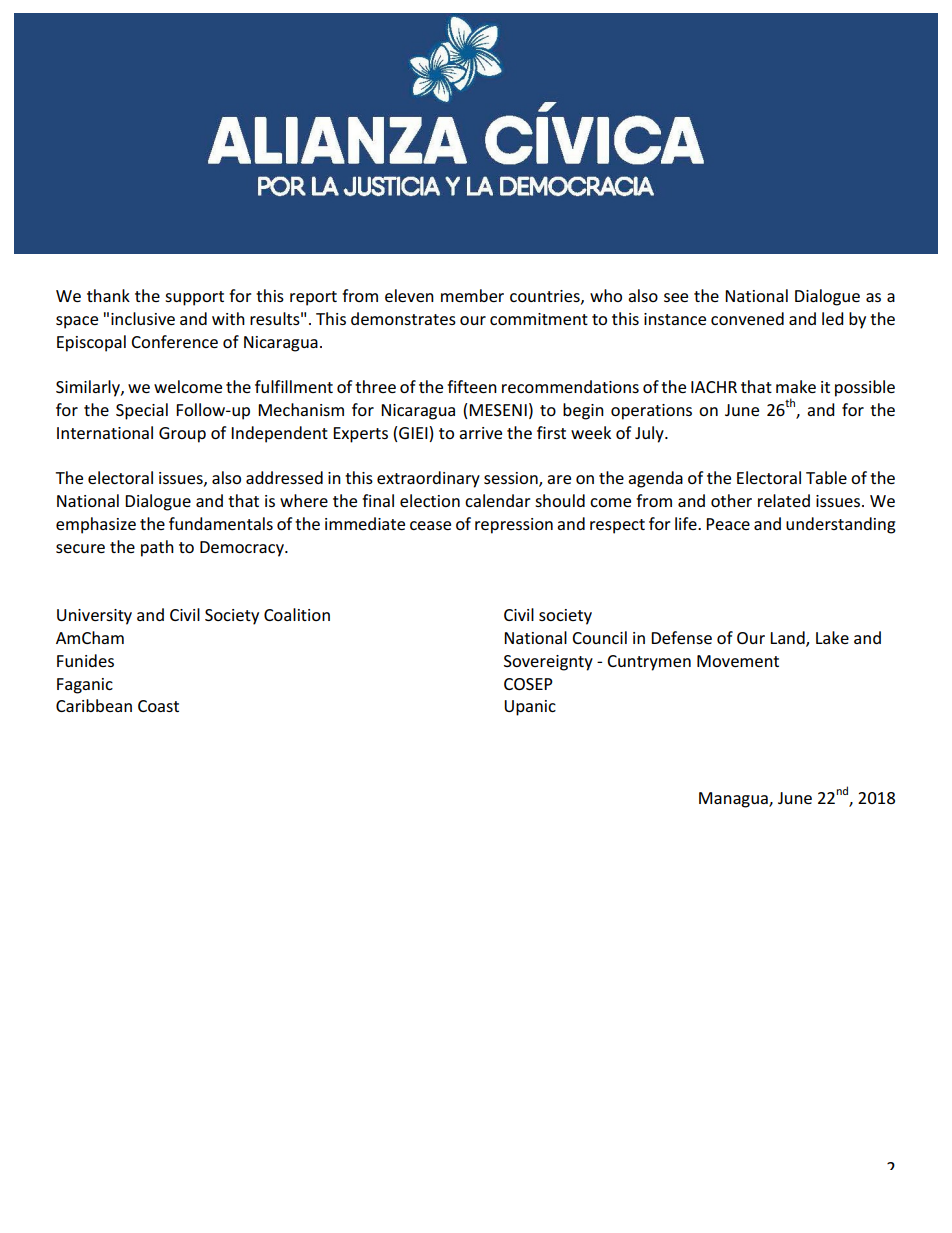 This screenshot has width=952, height=1233. What do you see at coordinates (297, 614) in the screenshot?
I see `Coalition` at bounding box center [297, 614].
